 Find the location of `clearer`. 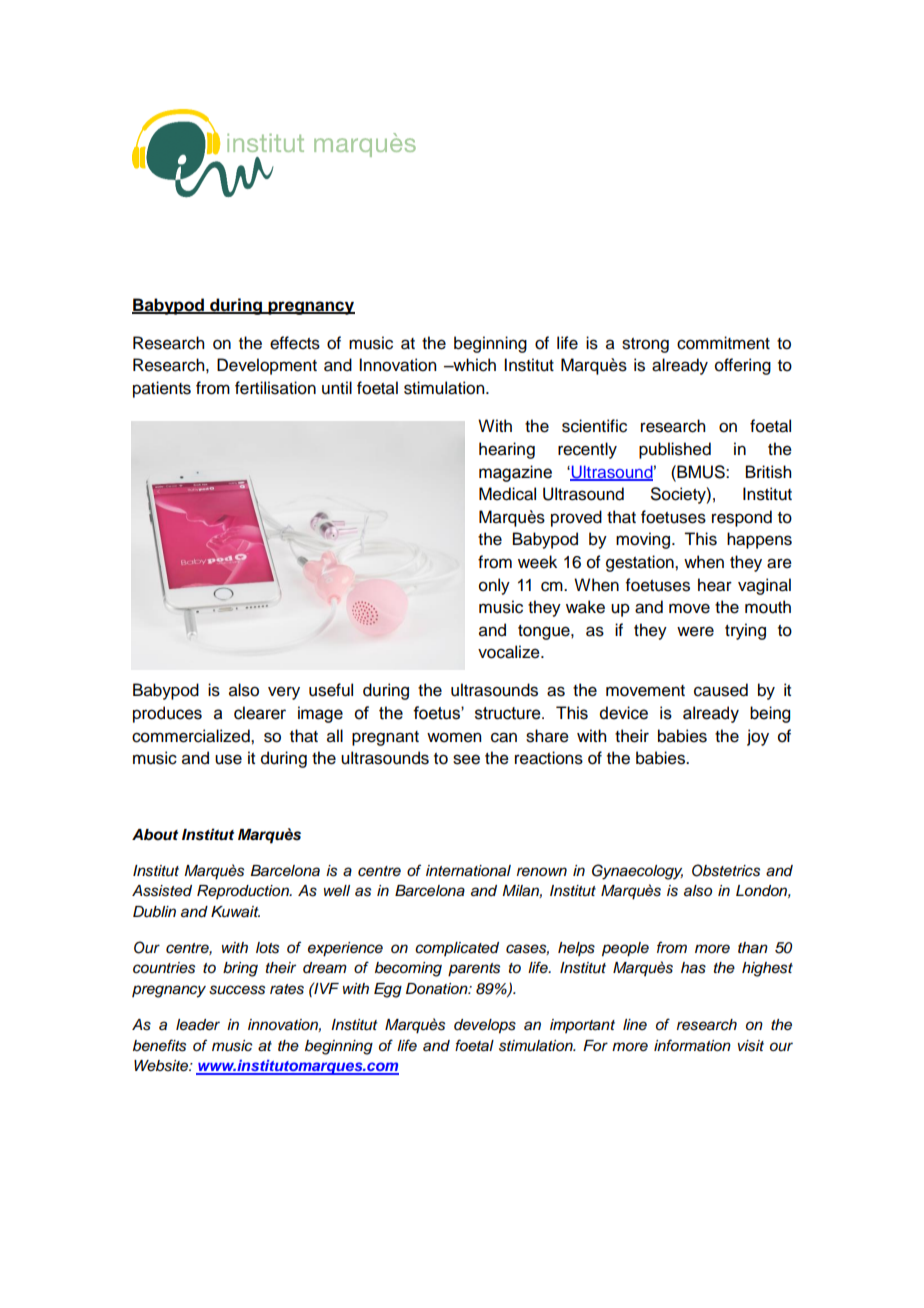

clearer is located at coordinates (260, 713).
